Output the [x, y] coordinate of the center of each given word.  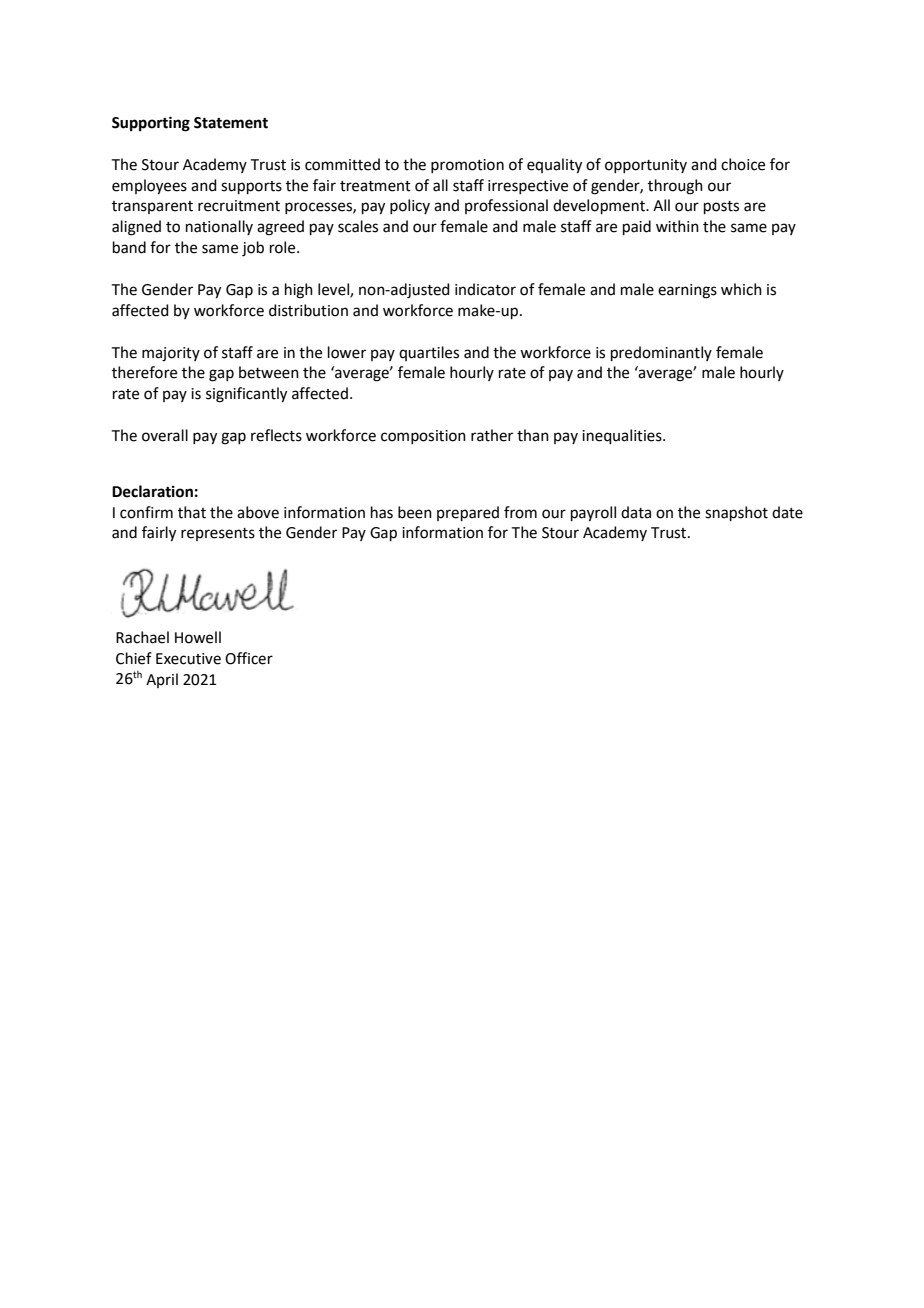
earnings [687, 291]
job [253, 249]
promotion [467, 166]
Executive [188, 659]
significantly [246, 395]
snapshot [736, 513]
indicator [485, 289]
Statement [231, 123]
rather [492, 435]
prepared [468, 513]
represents [218, 534]
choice [743, 164]
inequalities [623, 436]
